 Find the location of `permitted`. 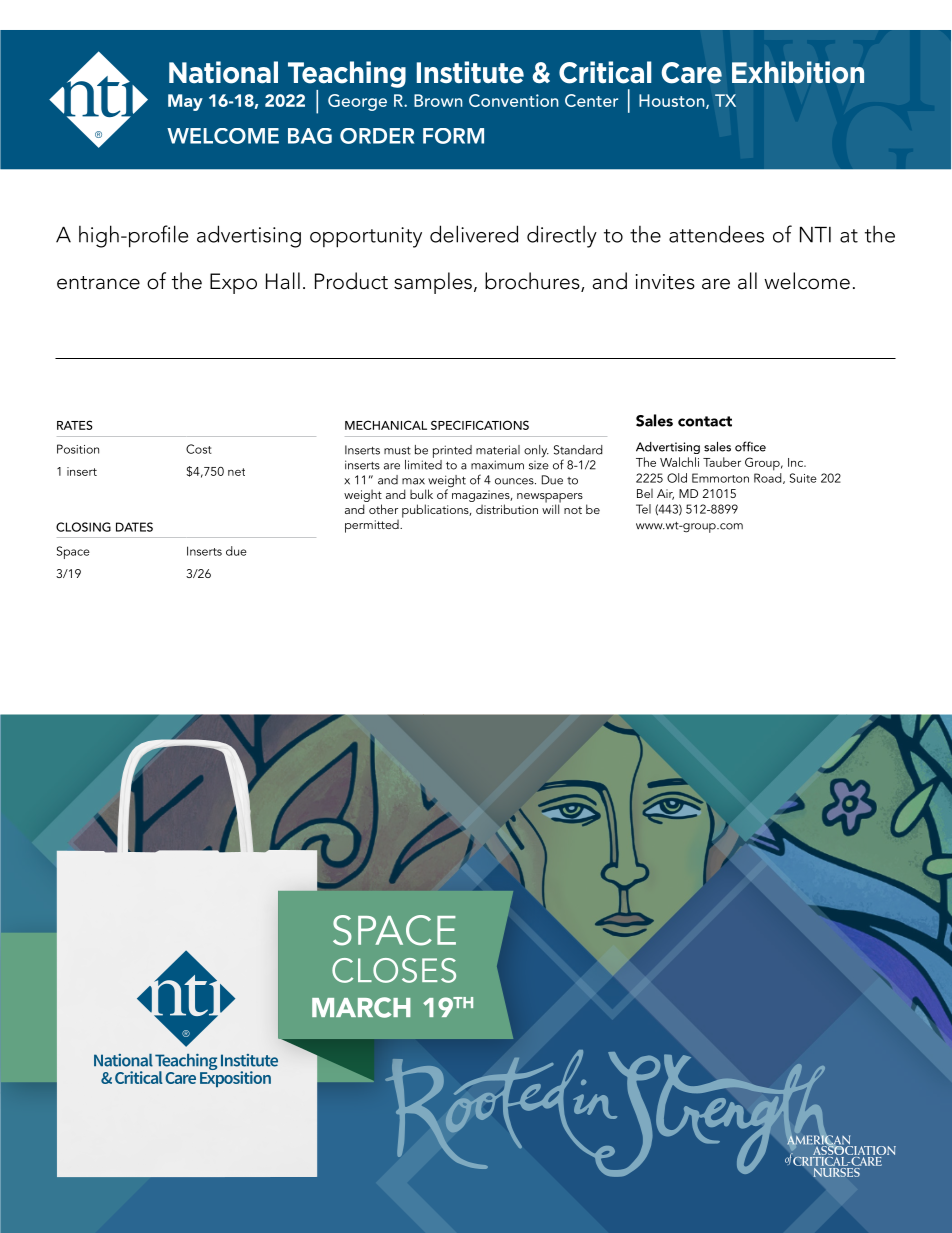

permitted is located at coordinates (373, 526).
